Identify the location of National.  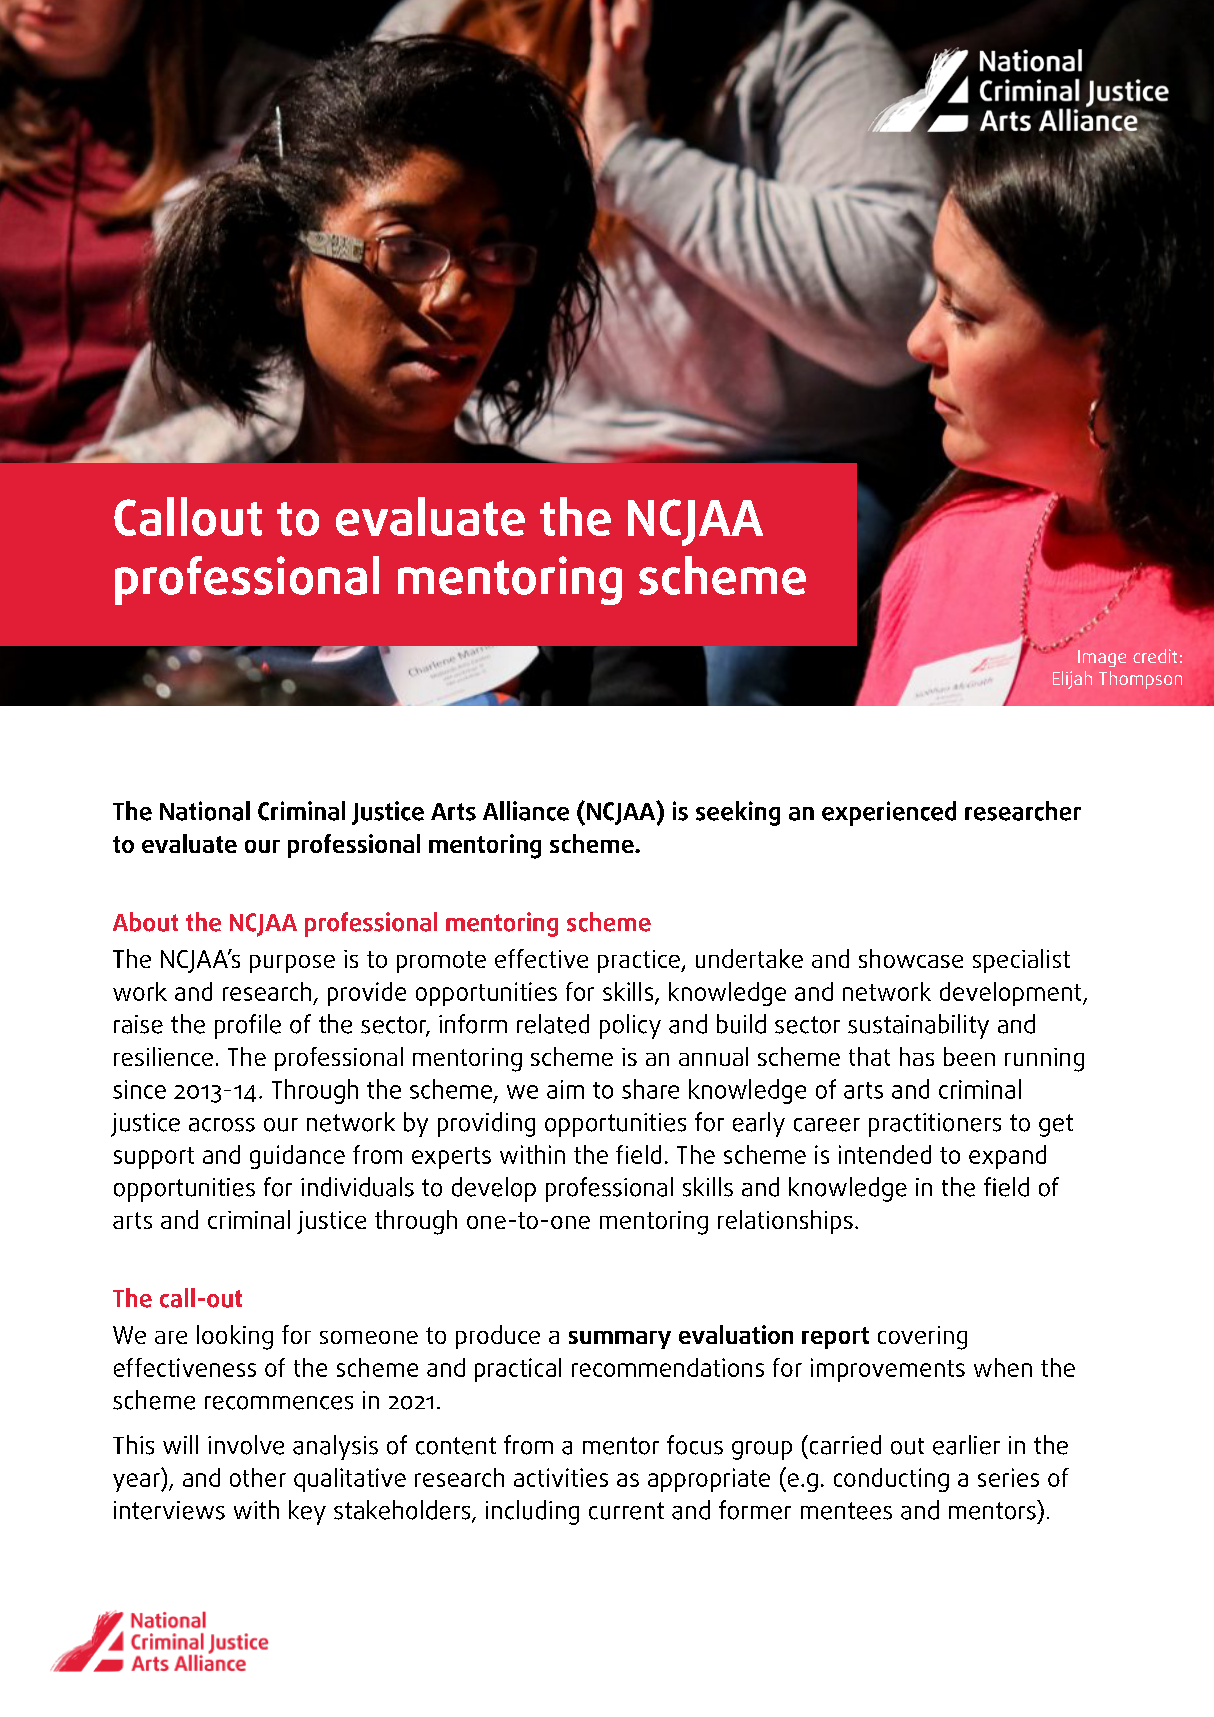
(205, 811).
